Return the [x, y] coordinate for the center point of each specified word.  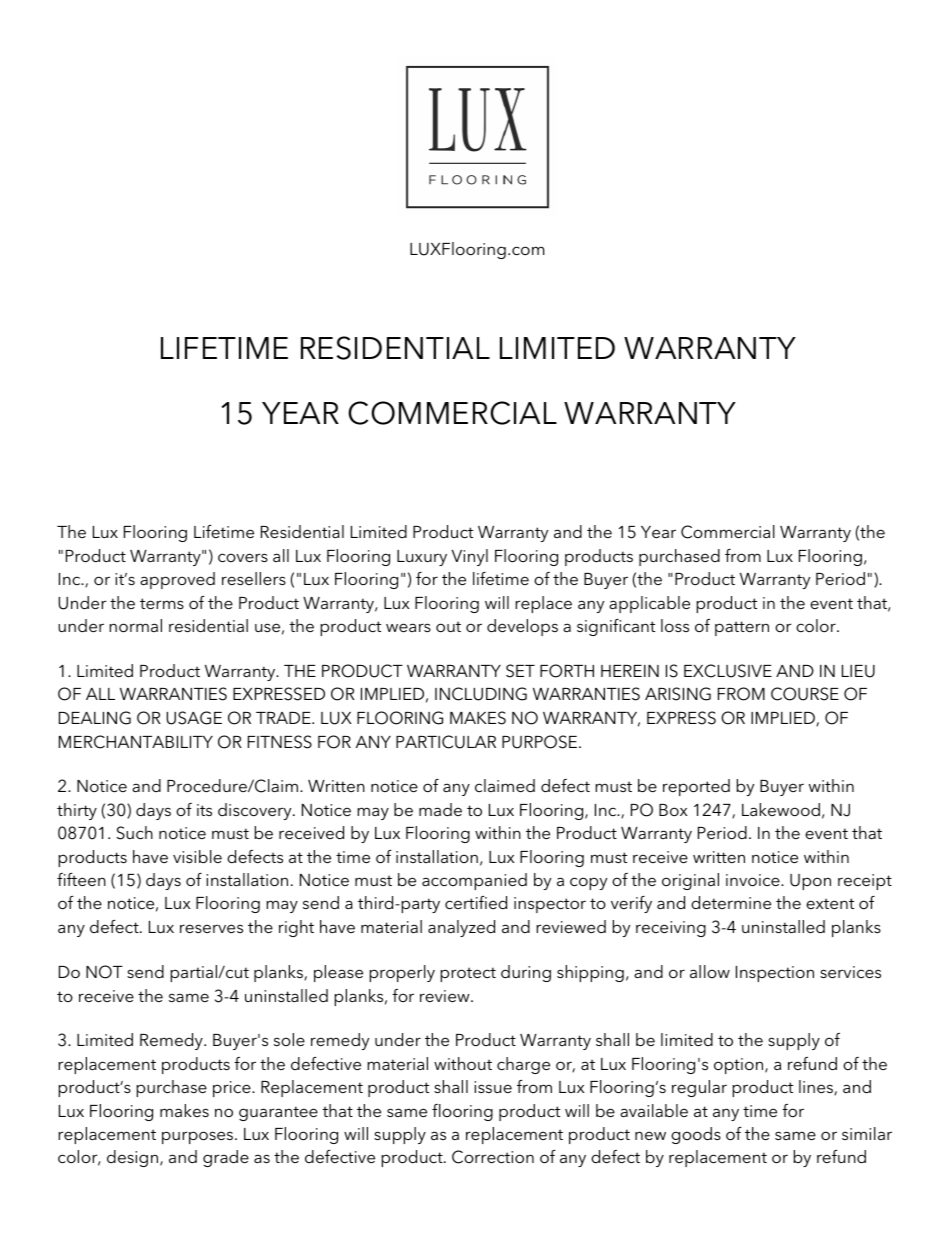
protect [468, 974]
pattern [742, 628]
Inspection [775, 974]
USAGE [194, 718]
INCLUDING [481, 694]
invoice [754, 880]
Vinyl [469, 557]
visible [197, 856]
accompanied [474, 881]
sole [289, 1039]
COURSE [805, 694]
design [134, 1158]
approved [177, 580]
